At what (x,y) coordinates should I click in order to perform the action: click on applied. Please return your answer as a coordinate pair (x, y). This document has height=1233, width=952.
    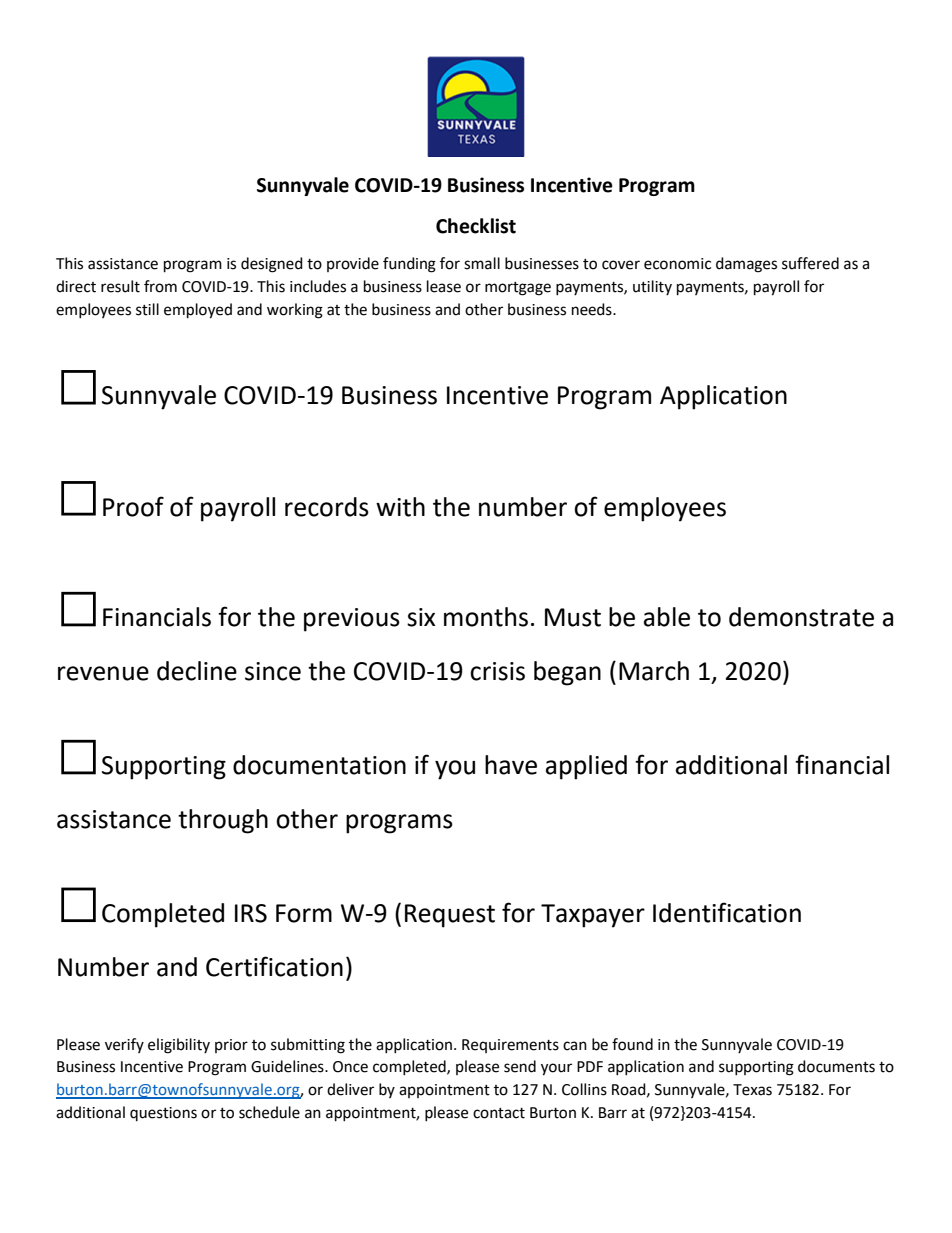
    Looking at the image, I should click on (586, 767).
